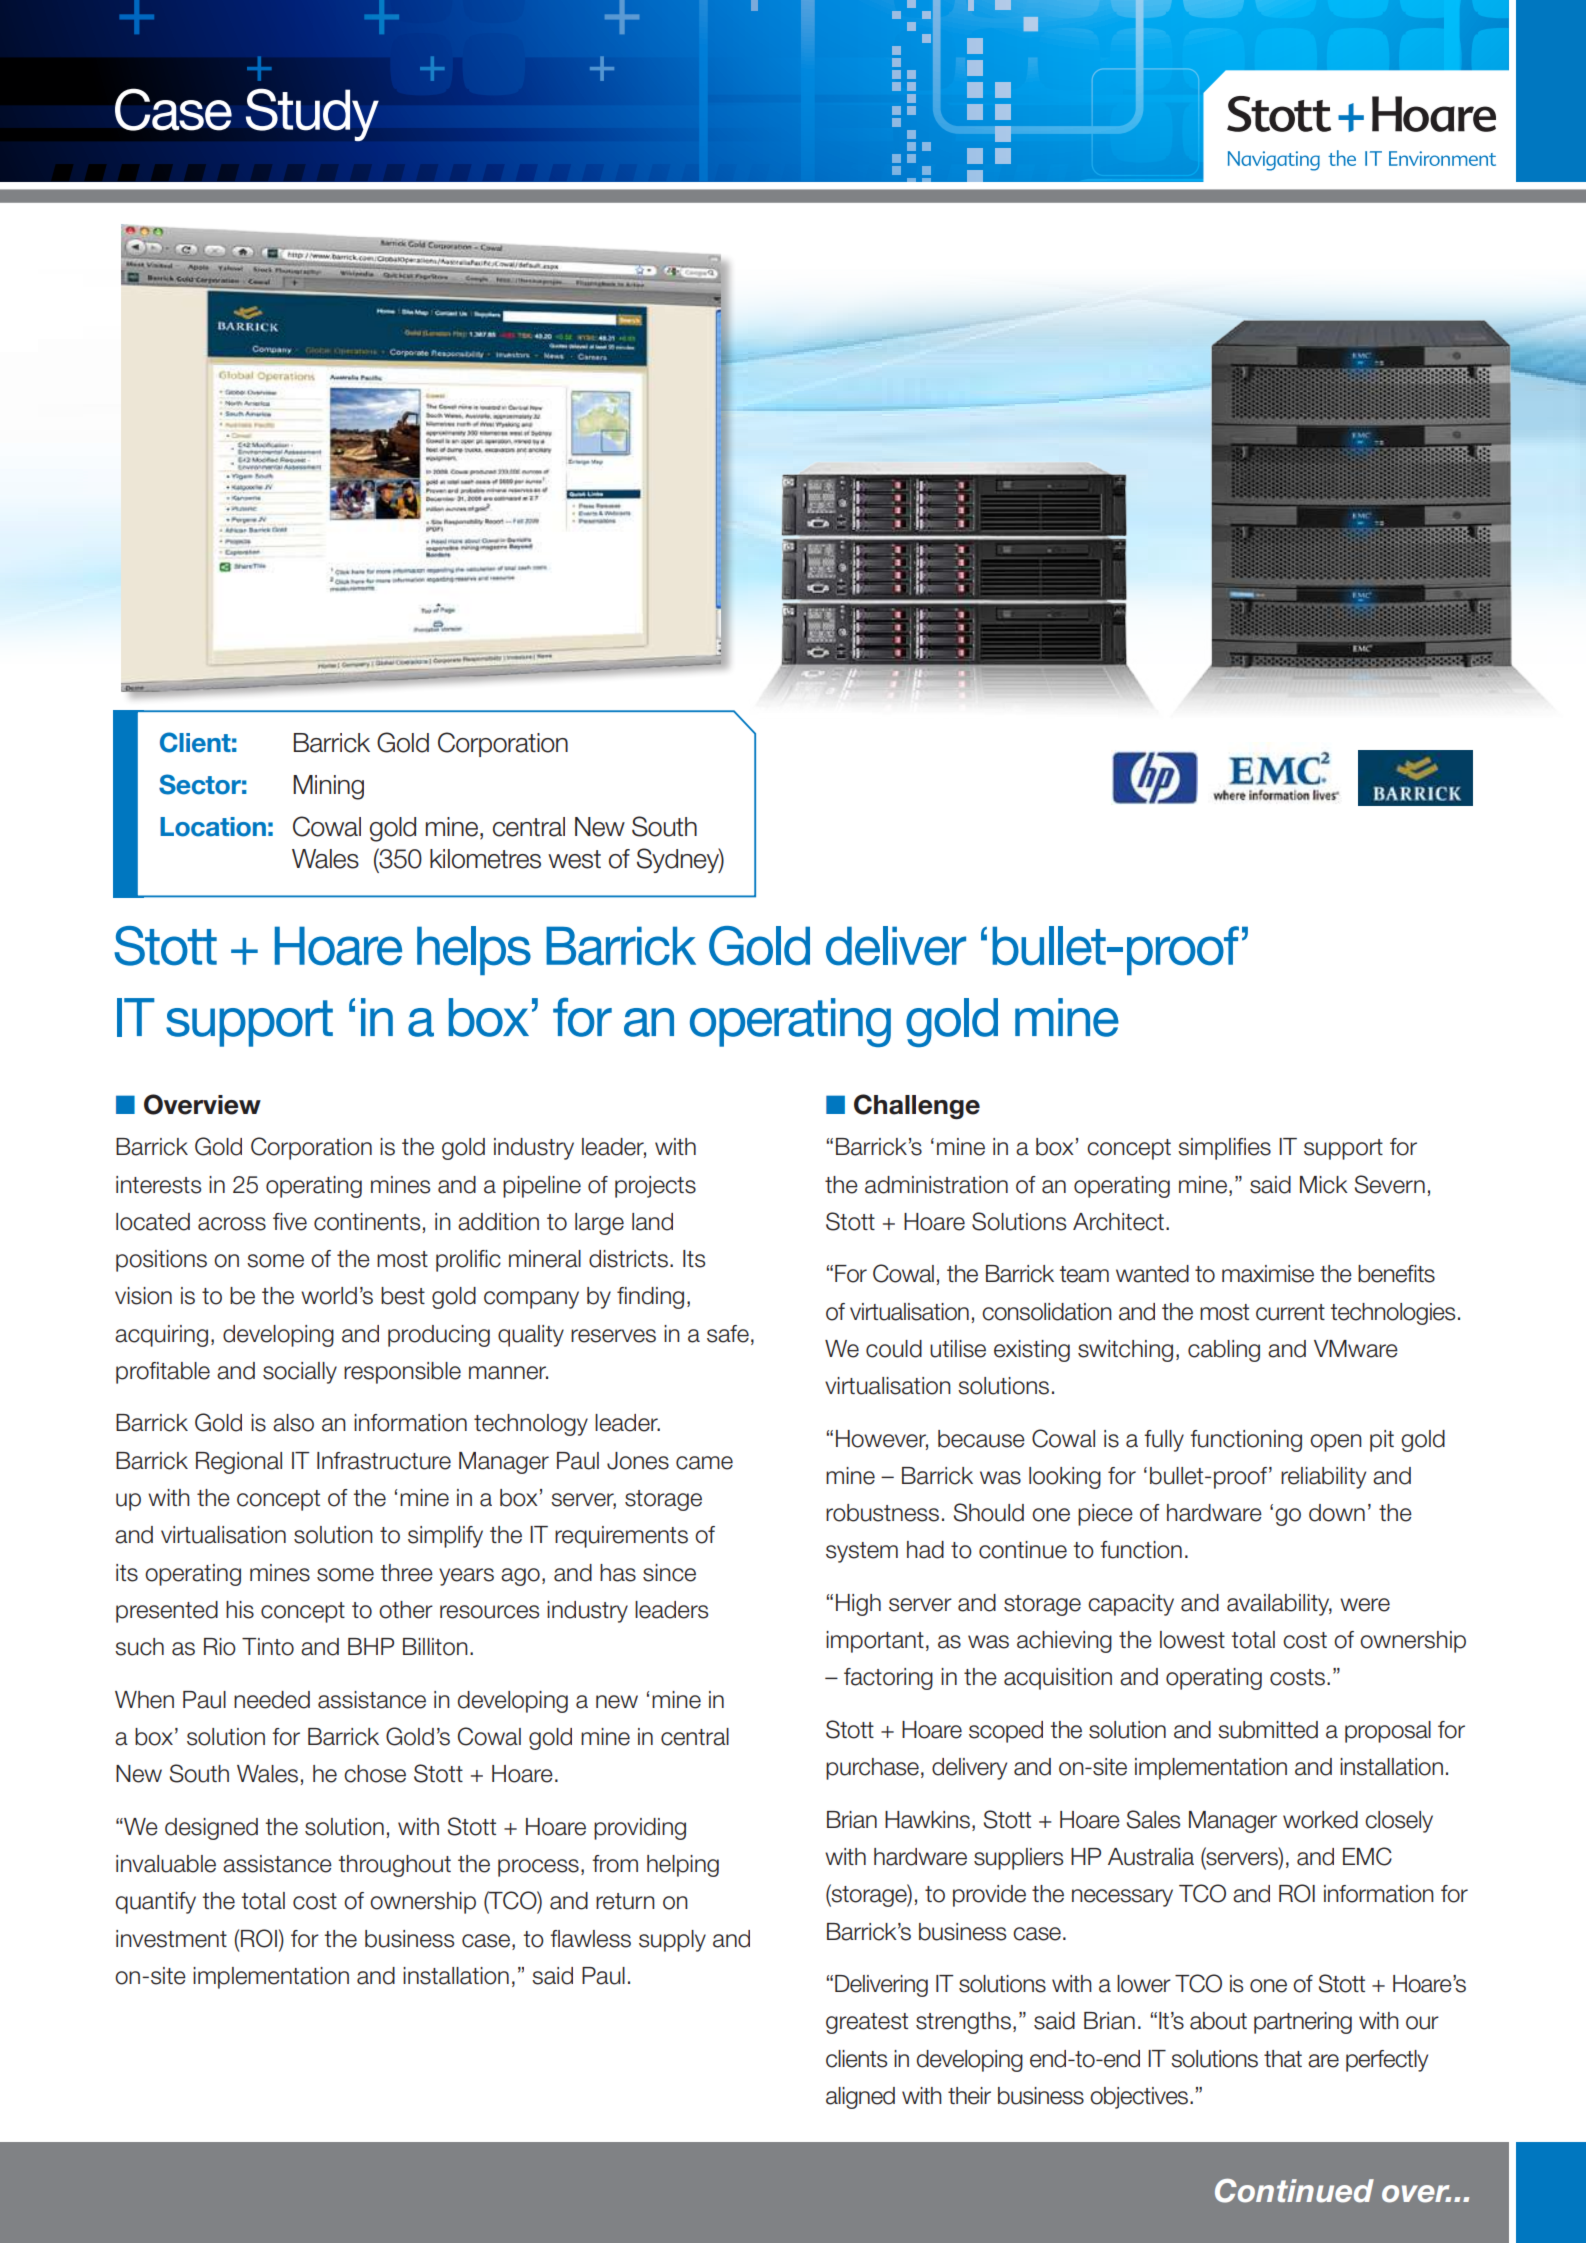 This screenshot has height=2243, width=1586. I want to click on investment, so click(171, 1939).
